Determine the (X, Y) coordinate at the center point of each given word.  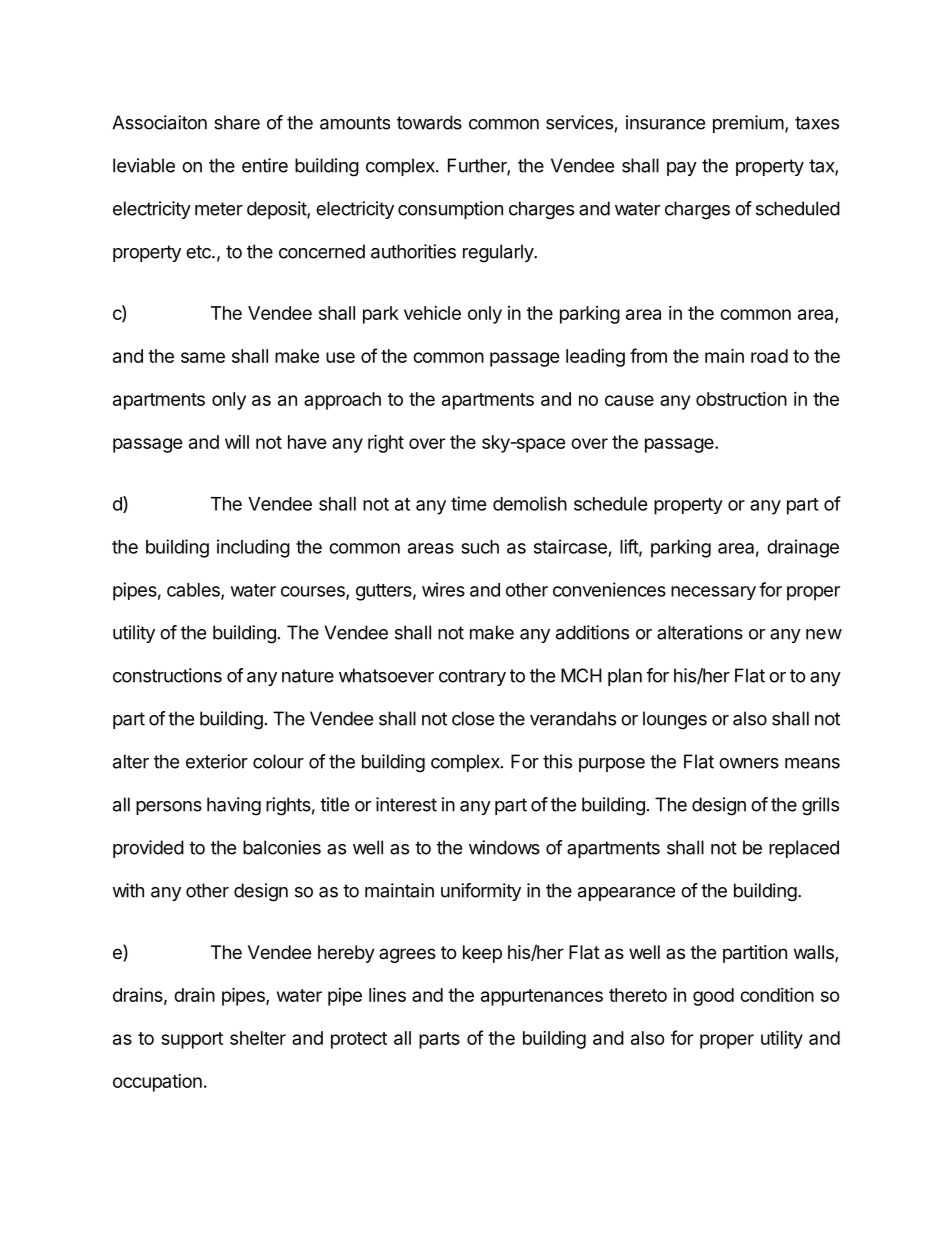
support (192, 1040)
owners (749, 763)
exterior (217, 761)
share (237, 122)
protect (359, 1040)
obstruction (741, 399)
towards (429, 122)
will (237, 442)
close (473, 718)
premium (748, 124)
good (713, 997)
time (469, 503)
